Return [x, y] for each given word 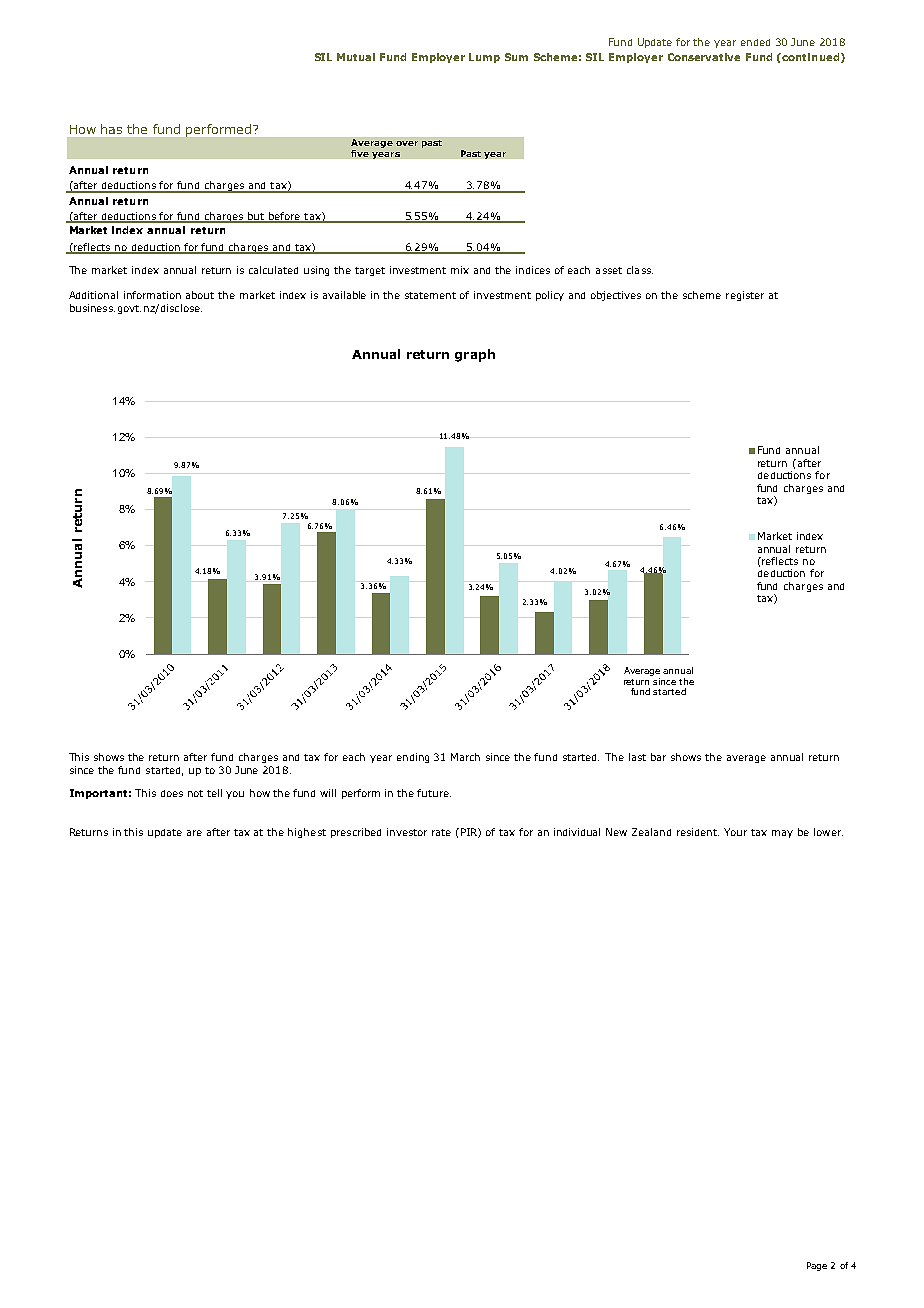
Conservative [704, 57]
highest [307, 833]
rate [441, 832]
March [465, 757]
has [111, 129]
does [172, 793]
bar [658, 757]
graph [475, 355]
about [200, 295]
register [745, 296]
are [194, 833]
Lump [484, 58]
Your [735, 832]
